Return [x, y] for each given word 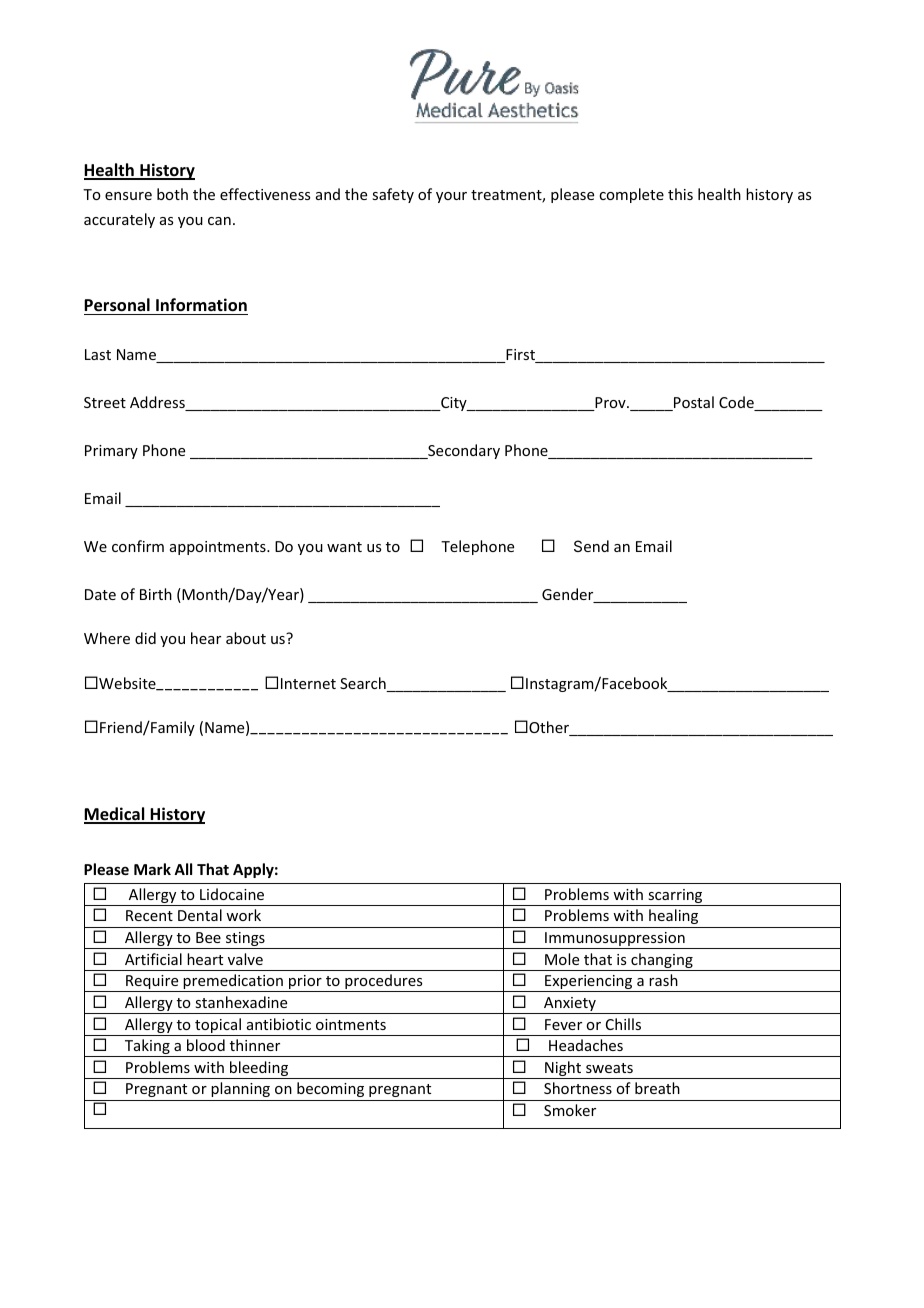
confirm [138, 546]
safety [393, 195]
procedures [384, 983]
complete [631, 195]
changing [662, 962]
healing [673, 916]
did [145, 638]
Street [105, 402]
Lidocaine [232, 894]
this [680, 194]
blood [206, 1045]
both [172, 194]
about [246, 638]
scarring [675, 897]
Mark [152, 869]
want [344, 547]
